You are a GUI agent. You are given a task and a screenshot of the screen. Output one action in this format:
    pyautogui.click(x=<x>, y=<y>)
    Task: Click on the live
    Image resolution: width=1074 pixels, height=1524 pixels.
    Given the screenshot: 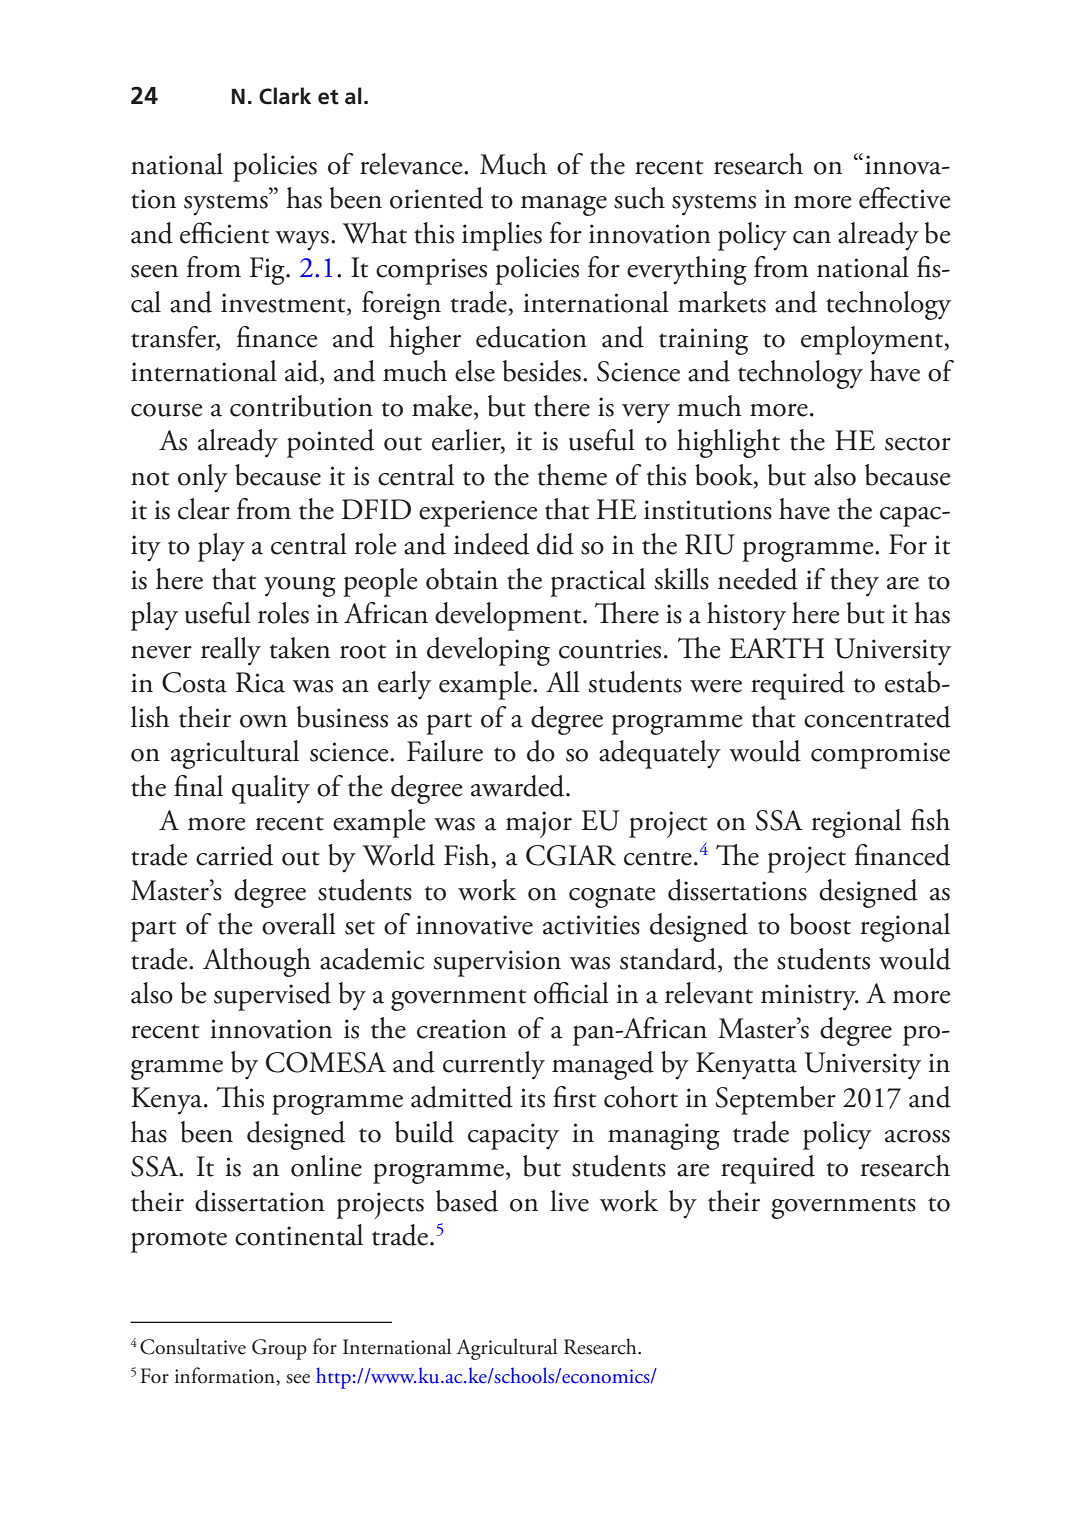 What is the action you would take?
    pyautogui.click(x=569, y=1201)
